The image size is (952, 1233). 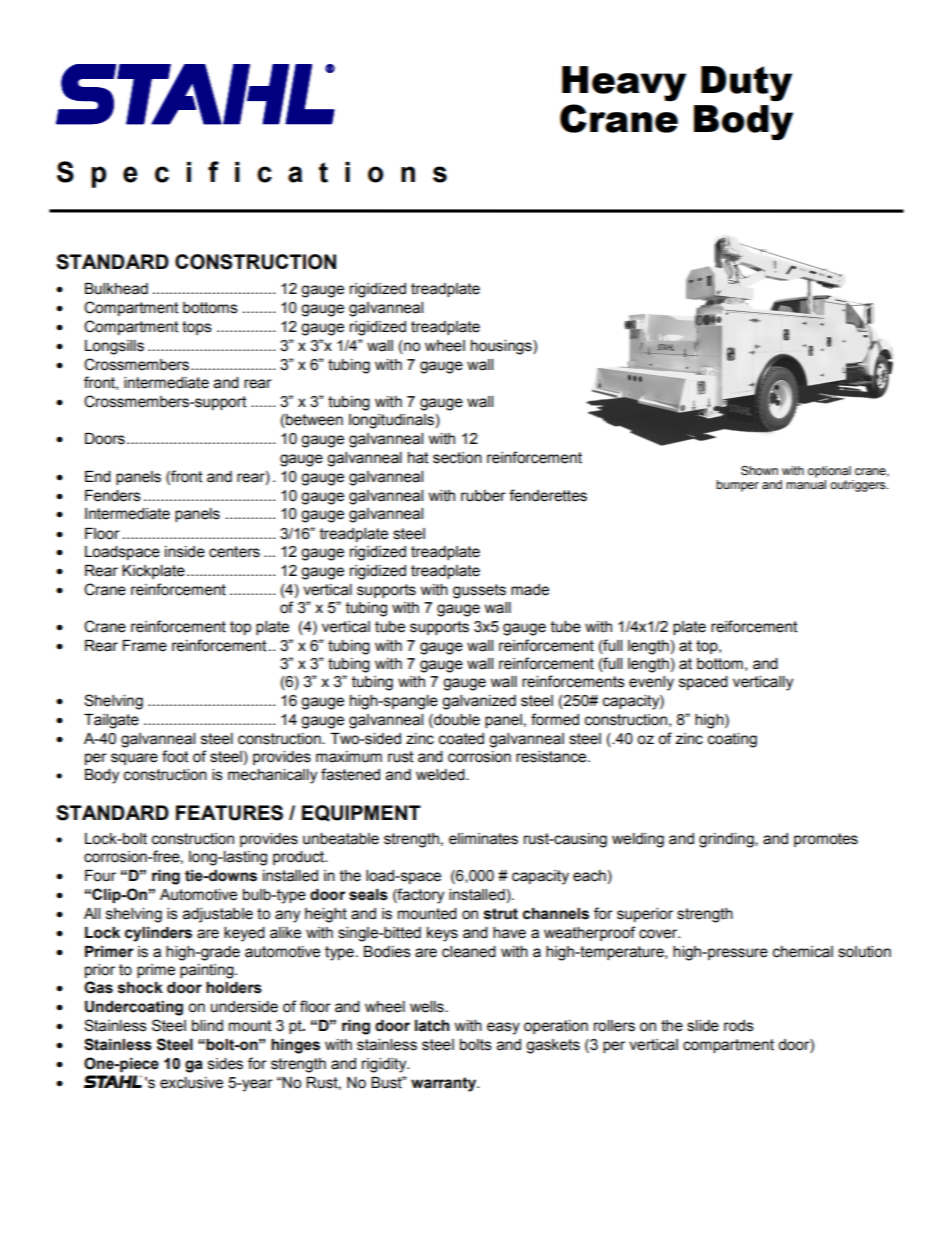 What do you see at coordinates (479, 591) in the document?
I see `gussets` at bounding box center [479, 591].
